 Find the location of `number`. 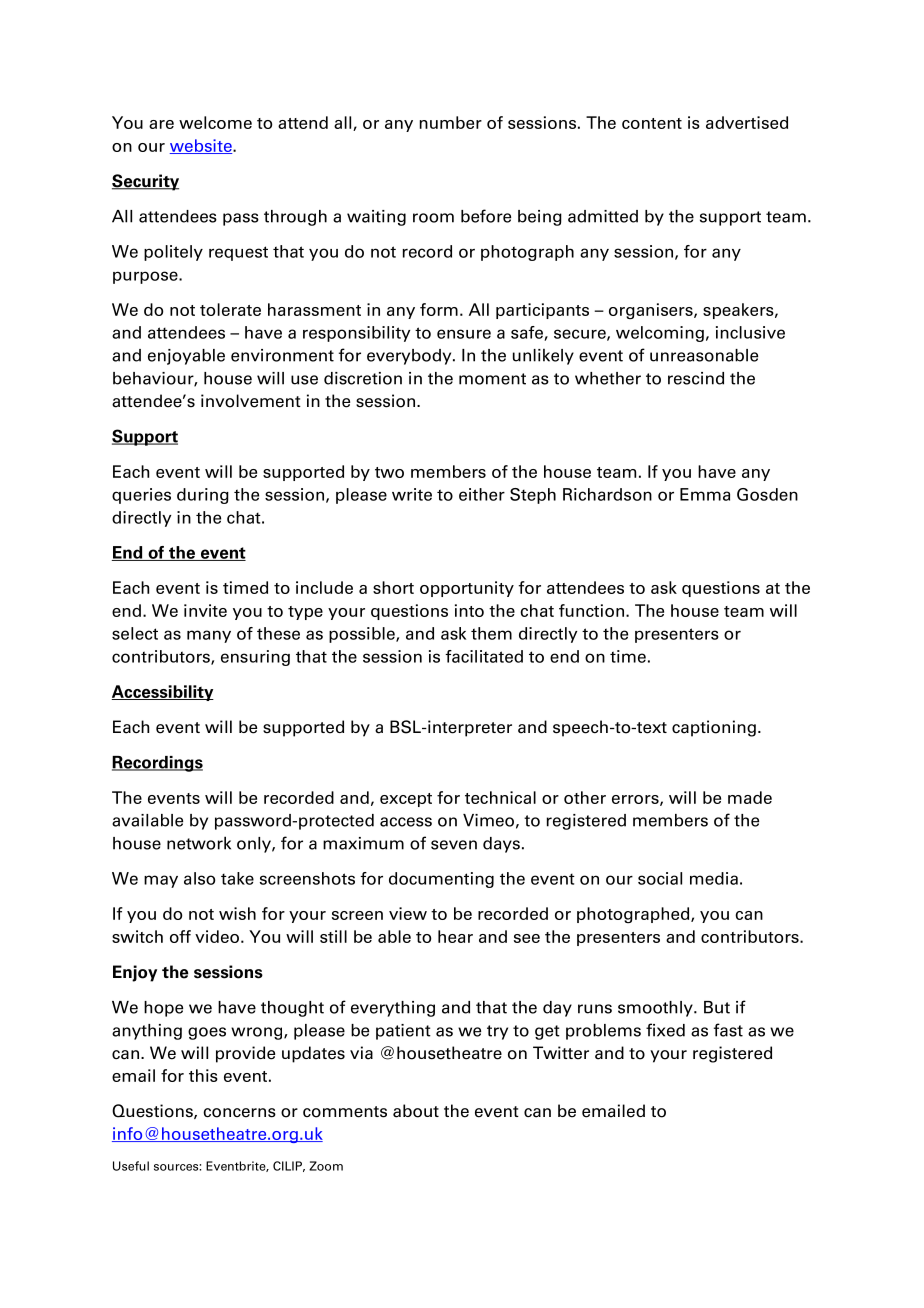

number is located at coordinates (451, 122).
